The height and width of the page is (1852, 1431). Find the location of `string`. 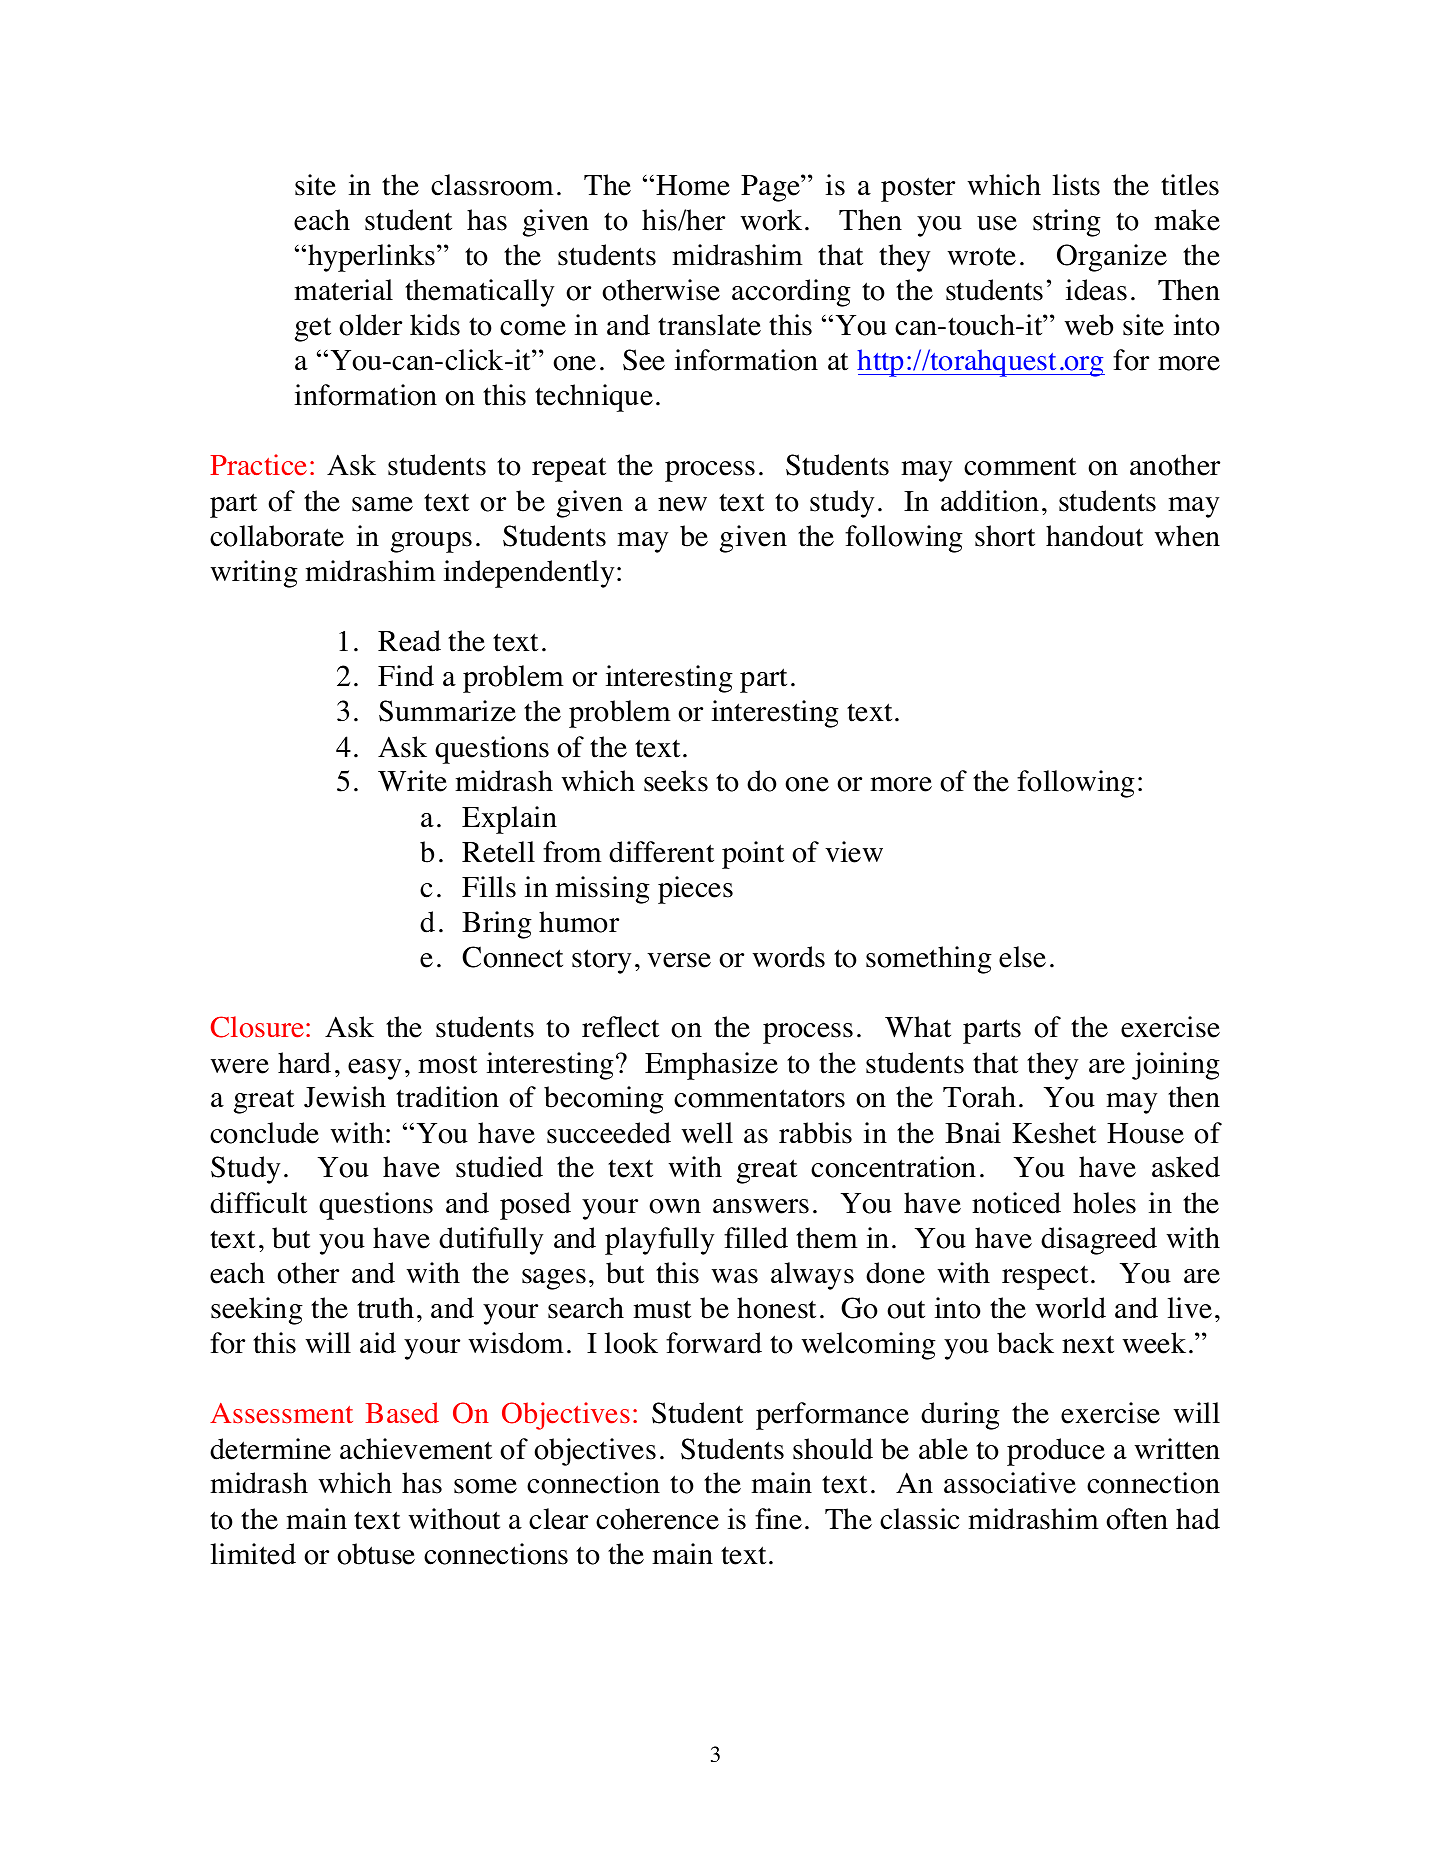

string is located at coordinates (1067, 223).
